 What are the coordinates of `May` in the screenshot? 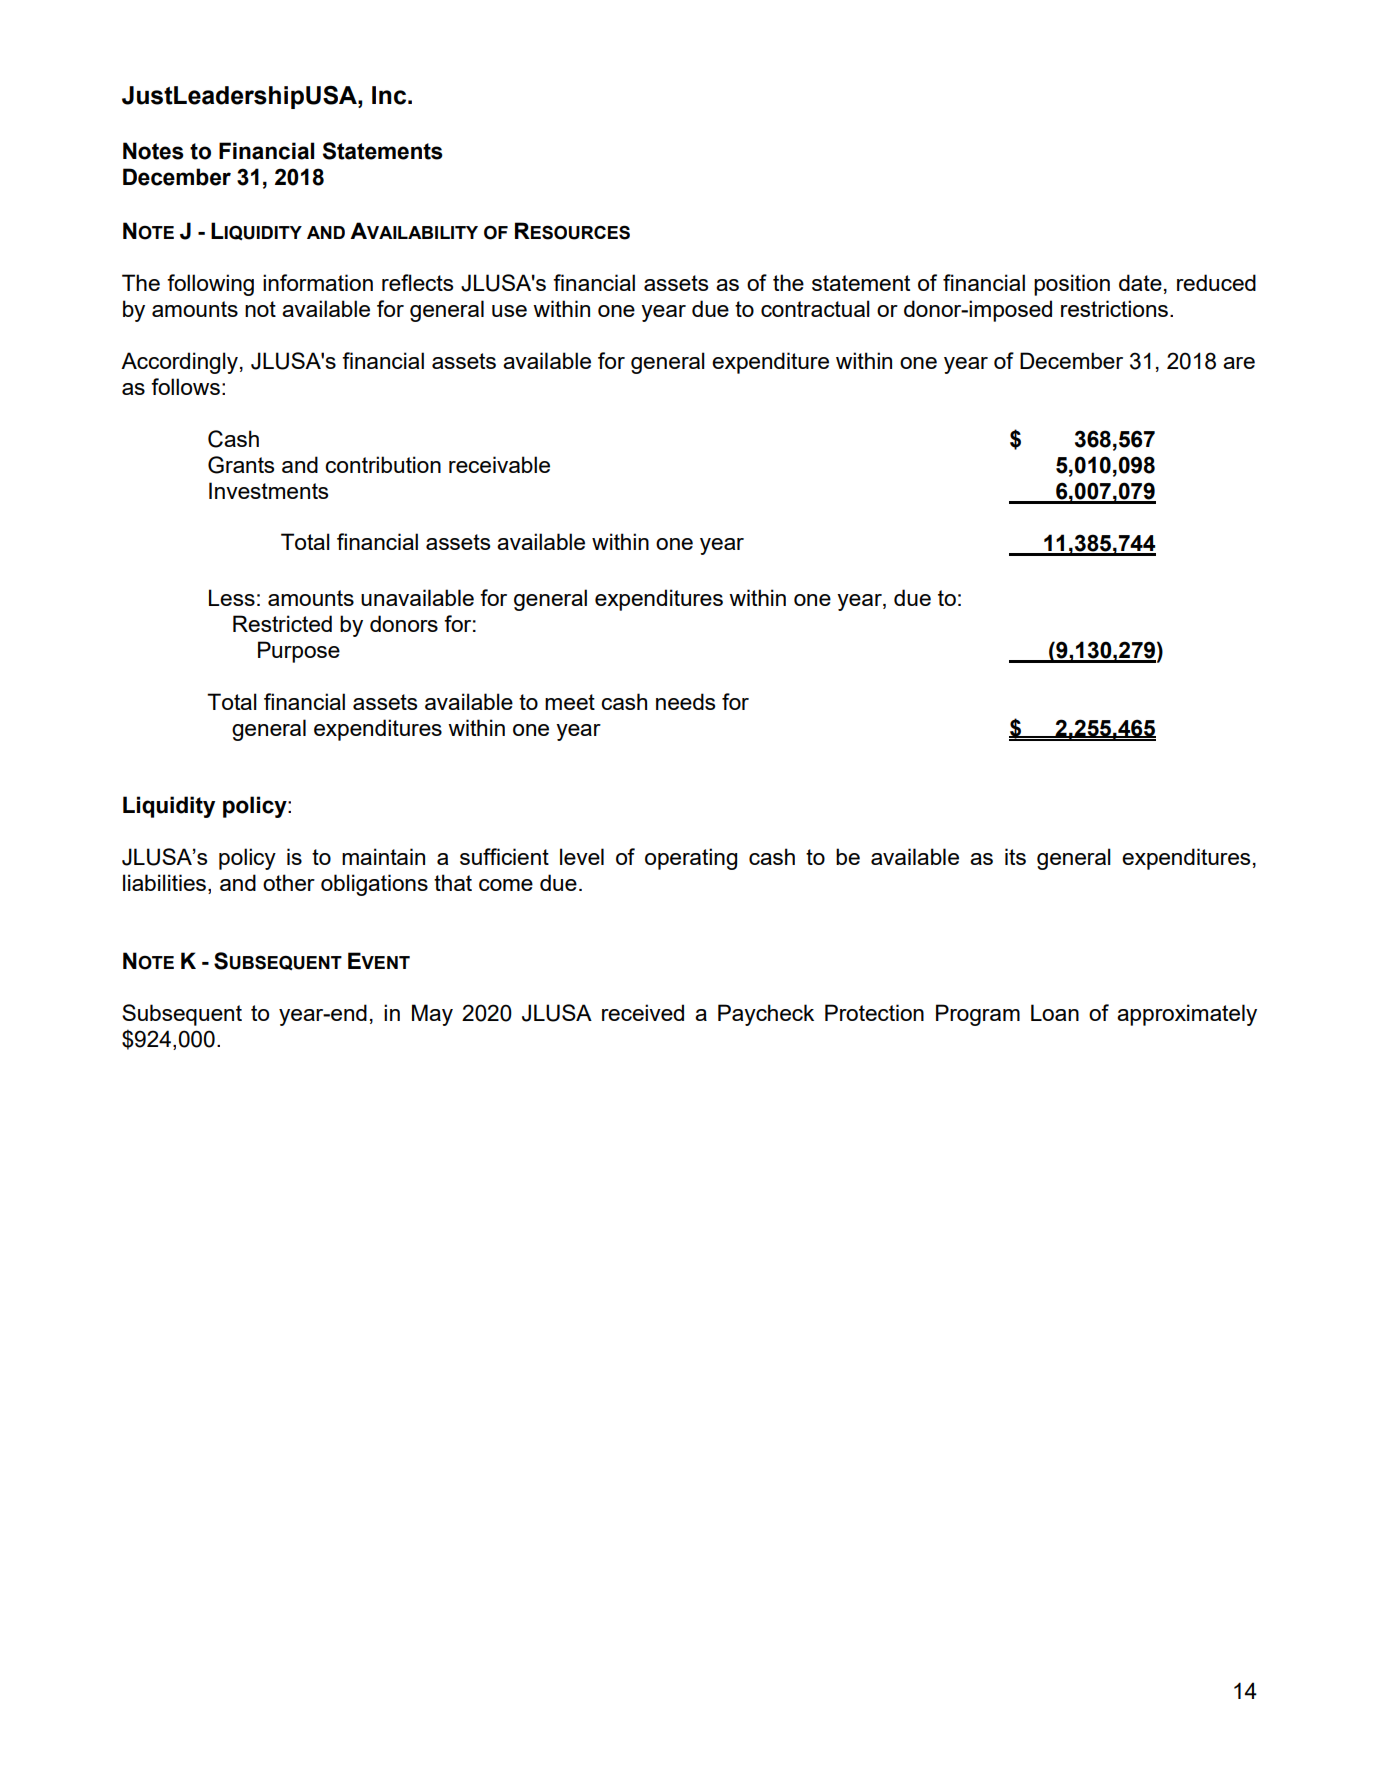 It's located at (432, 1015).
